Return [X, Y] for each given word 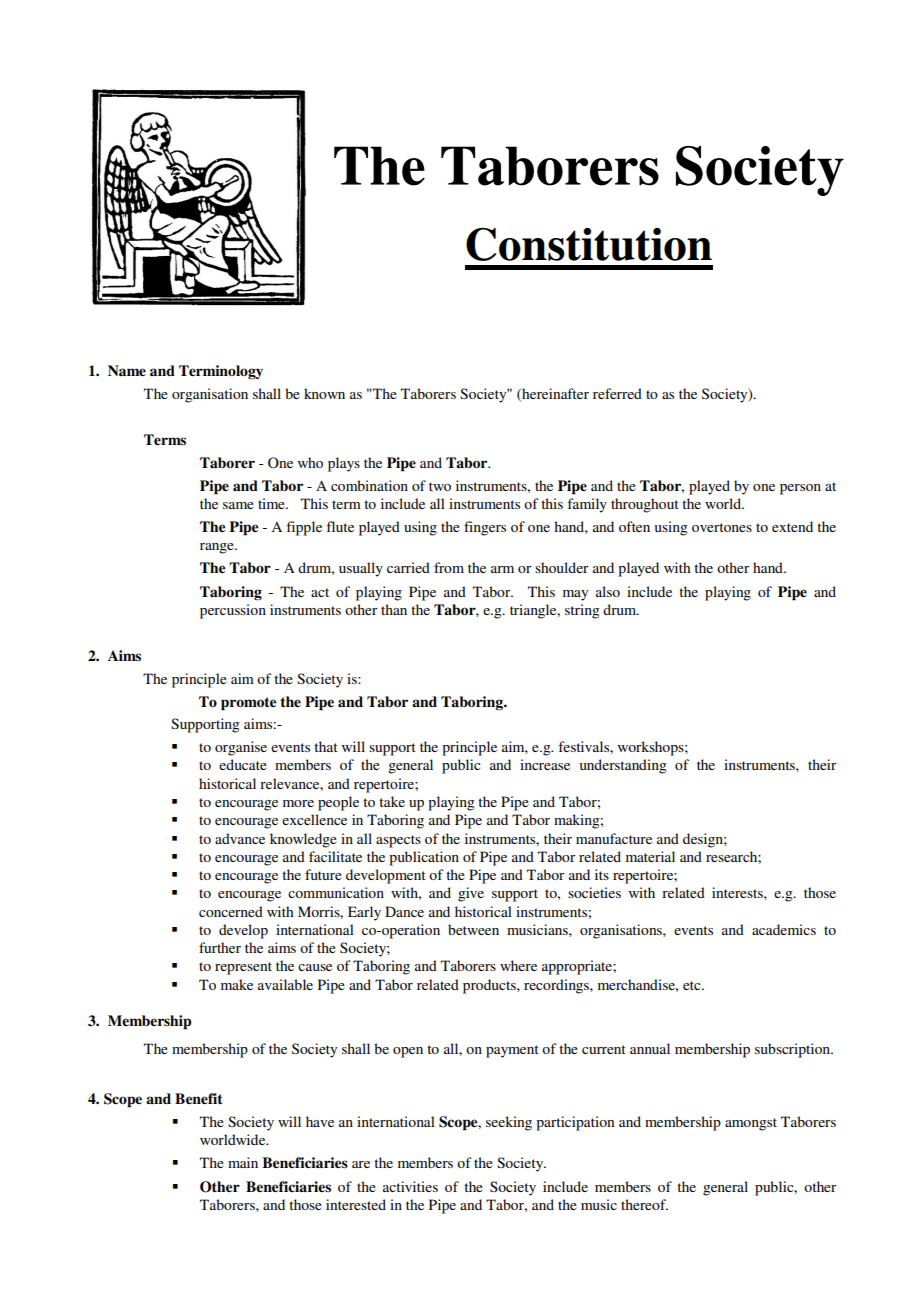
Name [127, 370]
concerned [231, 911]
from [449, 567]
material [650, 856]
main [243, 1162]
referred [617, 393]
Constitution [589, 244]
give [471, 894]
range [218, 548]
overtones [722, 527]
